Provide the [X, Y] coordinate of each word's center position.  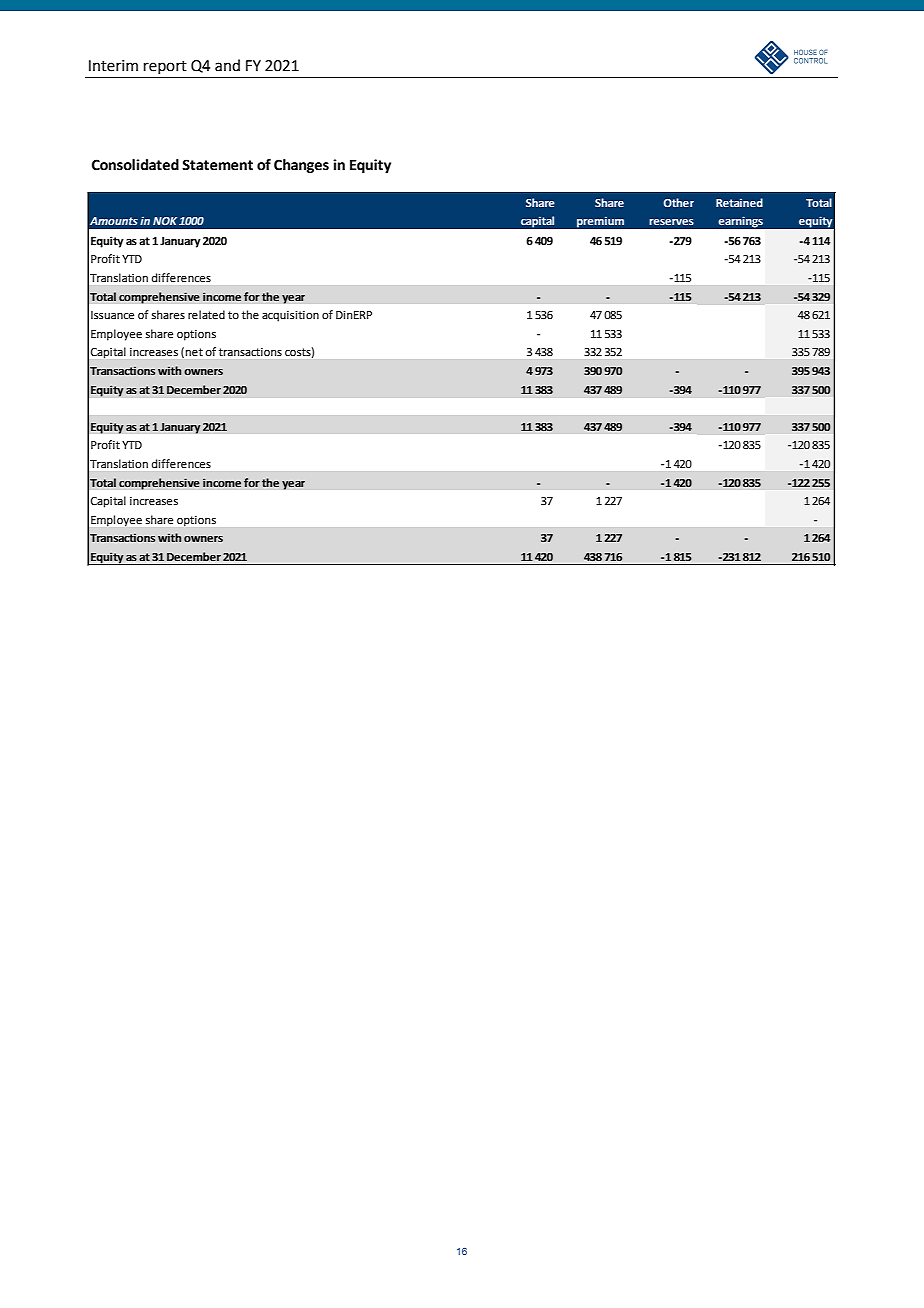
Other [678, 202]
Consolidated [135, 165]
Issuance [112, 315]
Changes [301, 166]
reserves [671, 222]
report [165, 67]
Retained [739, 202]
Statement [217, 165]
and [227, 65]
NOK [165, 221]
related [206, 315]
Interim [113, 66]
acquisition [290, 316]
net [194, 352]
